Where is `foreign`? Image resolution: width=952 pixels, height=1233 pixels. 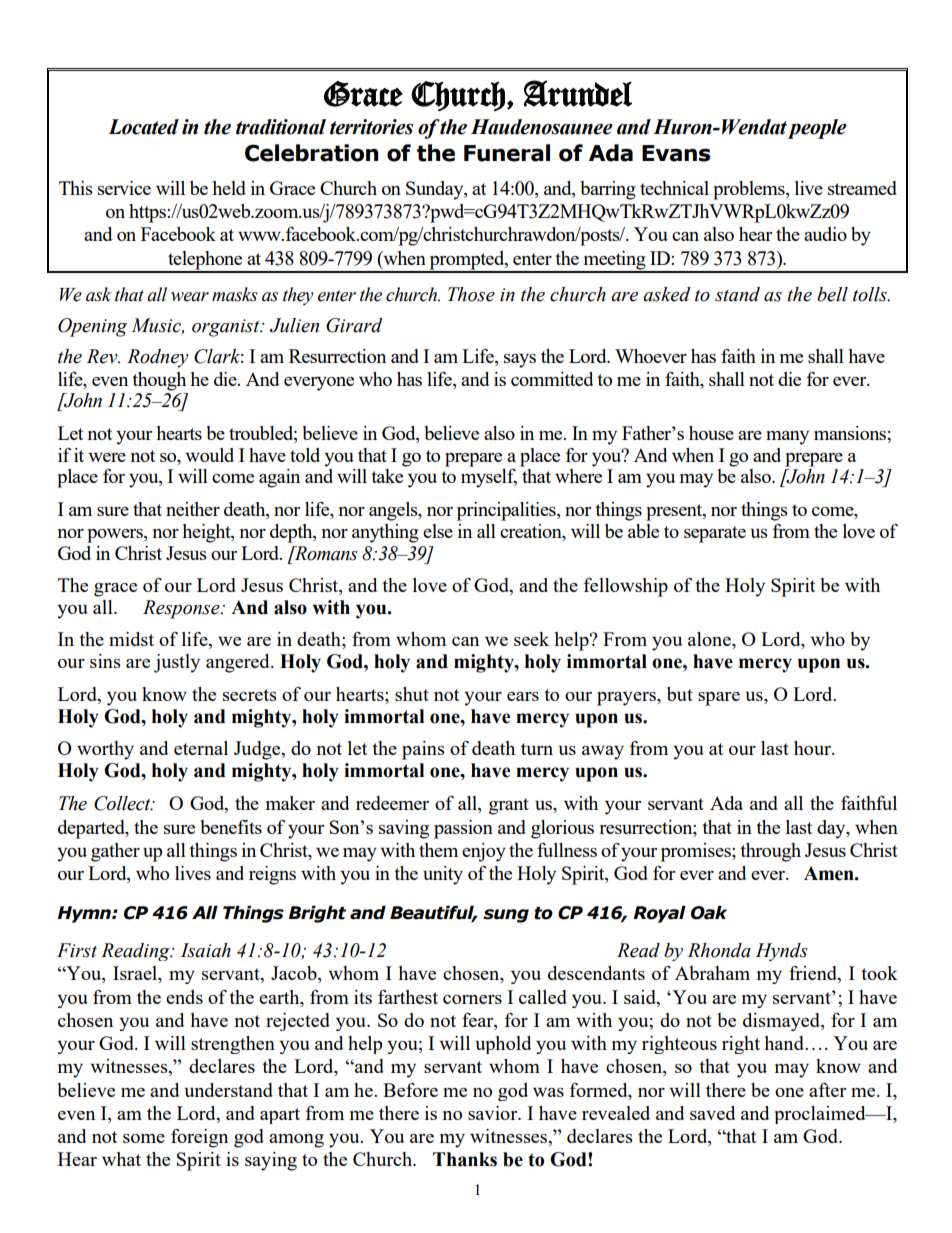
foreign is located at coordinates (199, 1138).
